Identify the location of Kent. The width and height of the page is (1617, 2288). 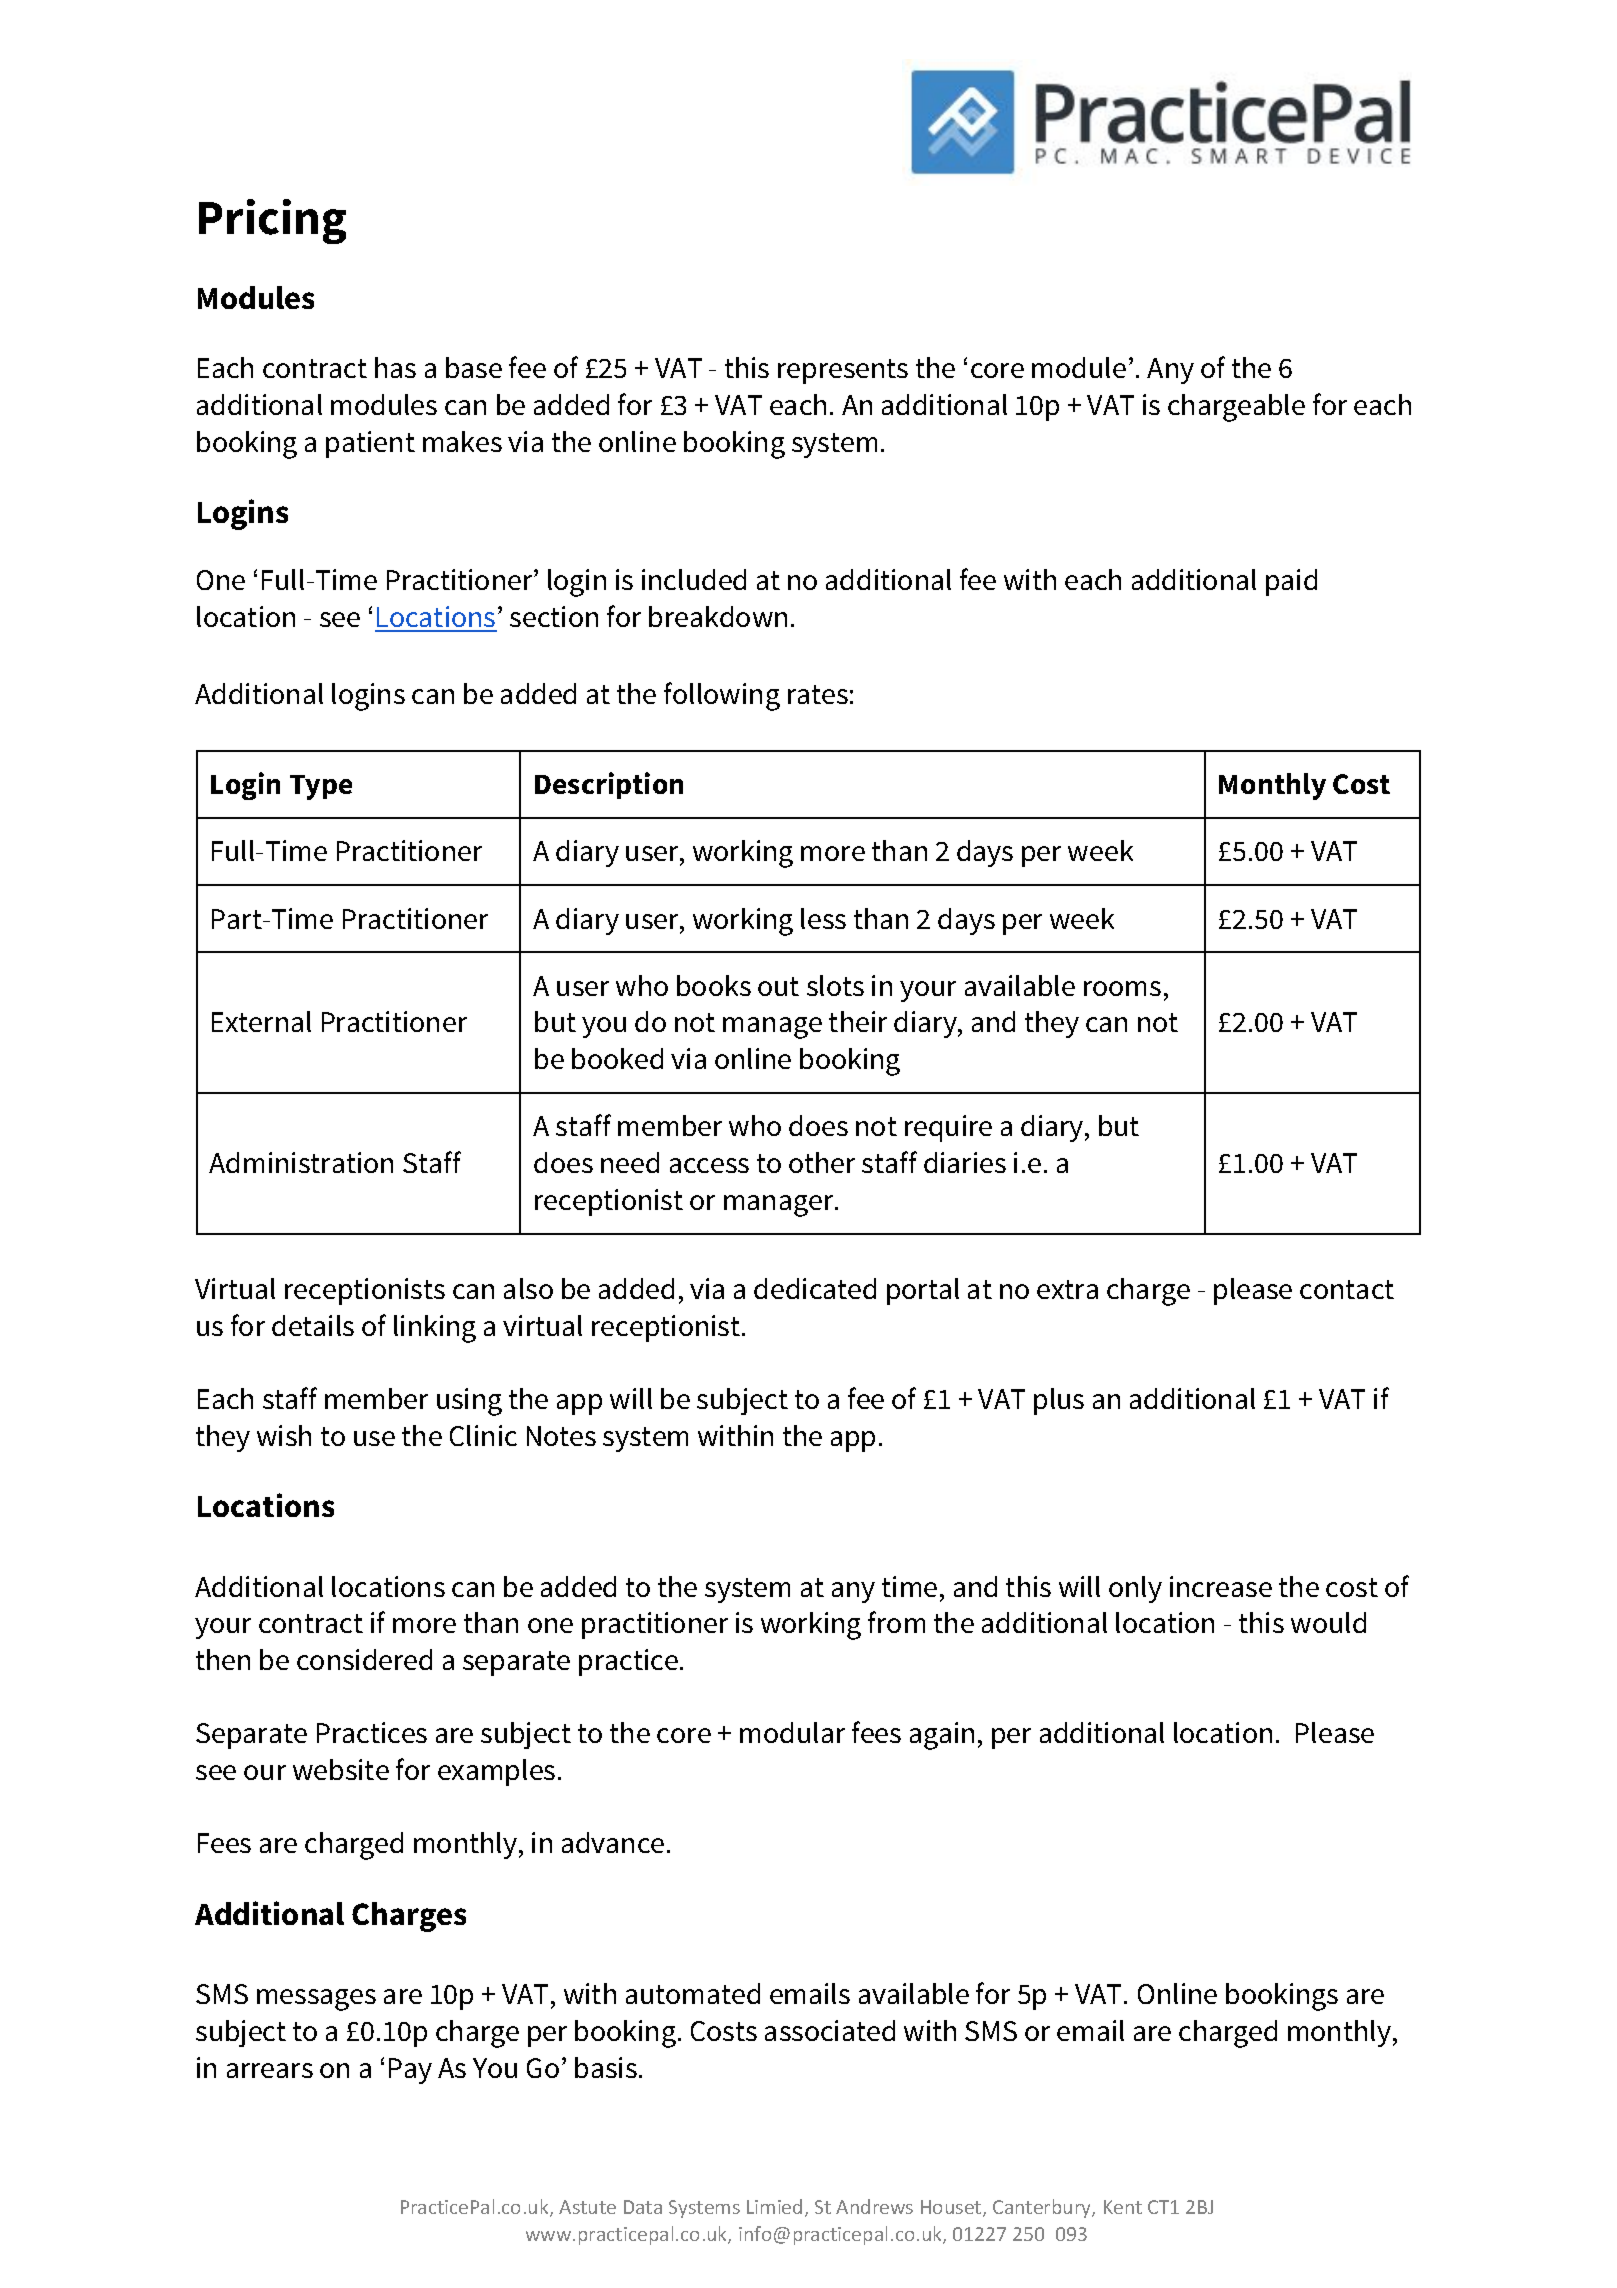
(1123, 2207).
